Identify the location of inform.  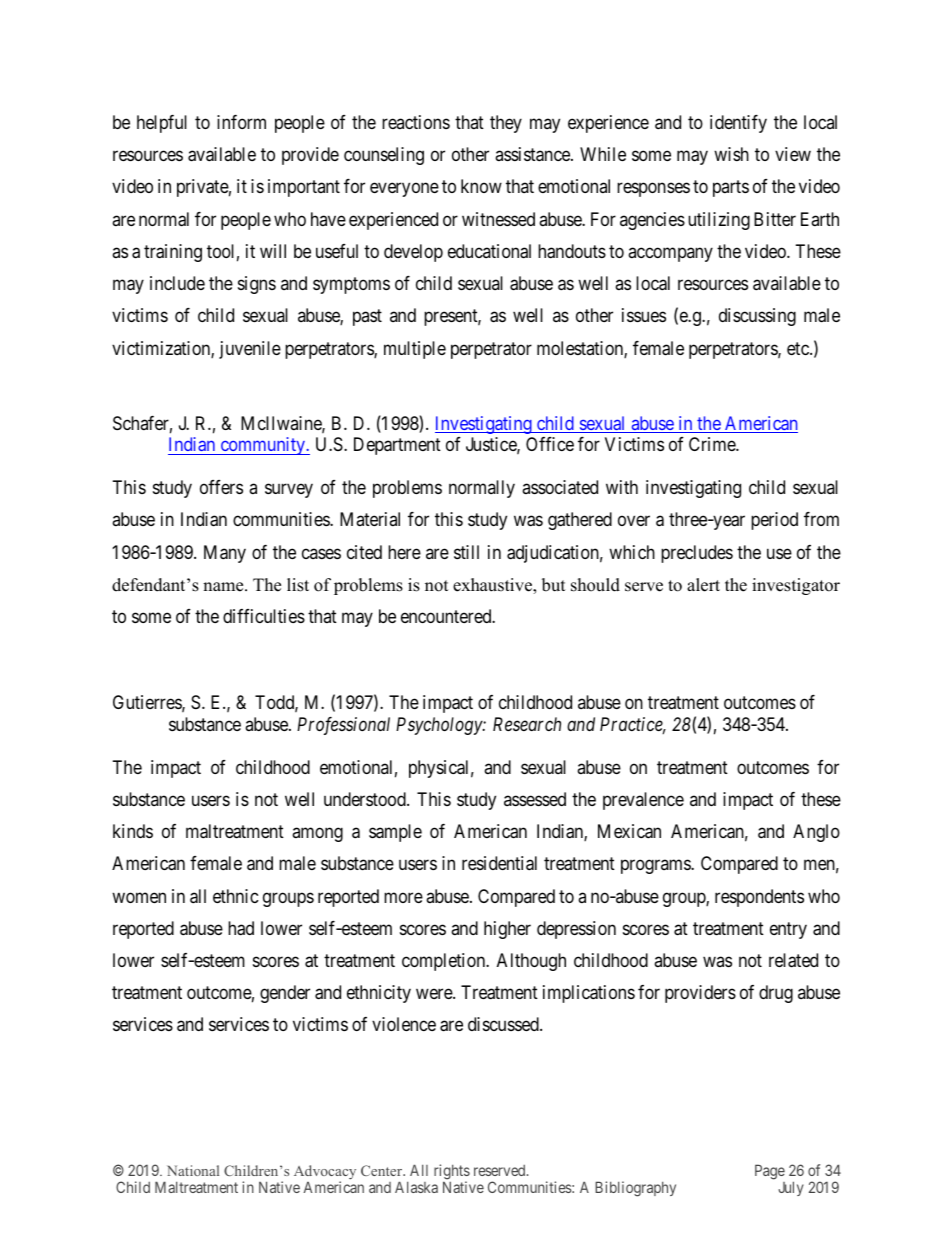
(241, 122).
